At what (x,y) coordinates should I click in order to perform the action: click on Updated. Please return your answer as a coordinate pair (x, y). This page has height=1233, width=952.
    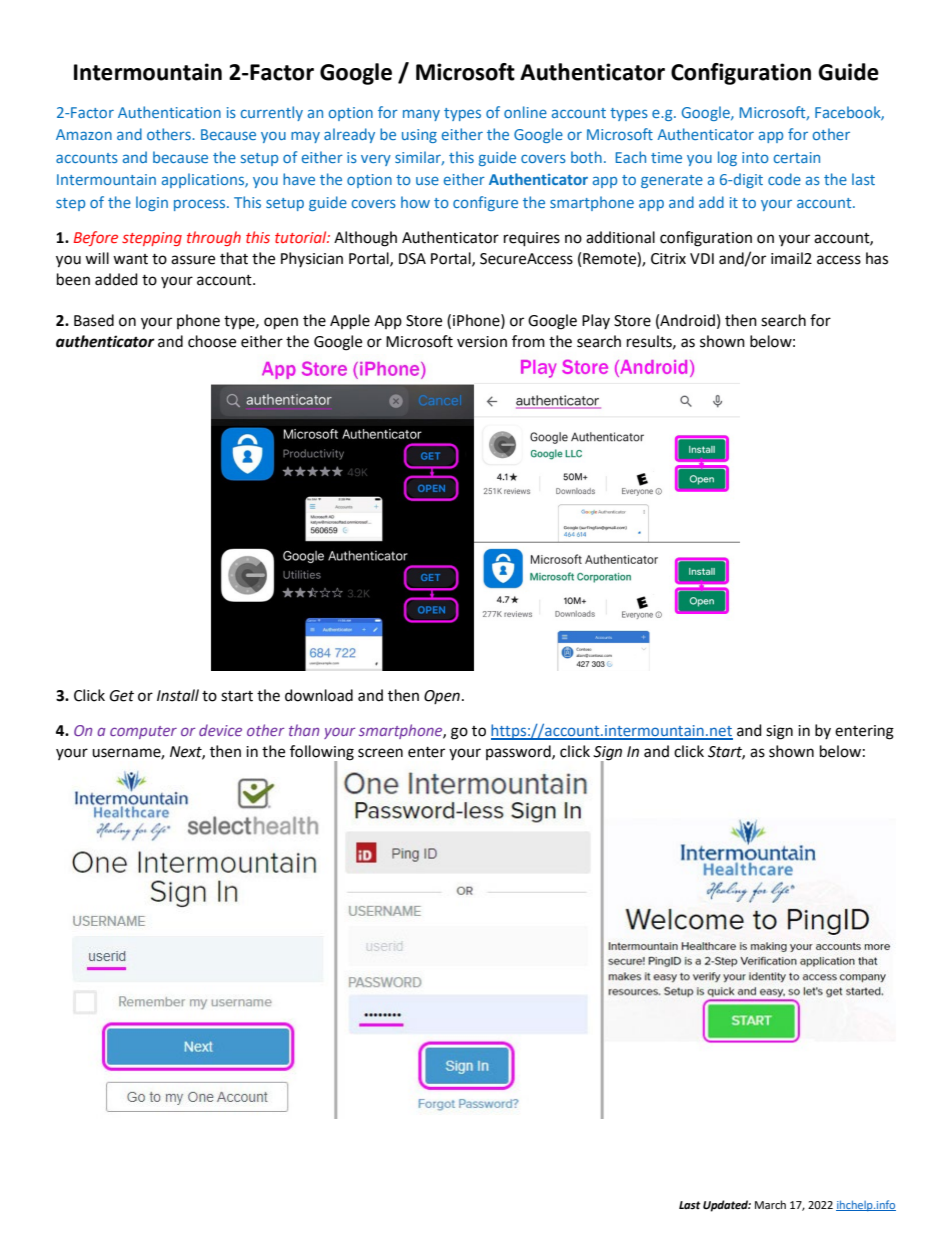
    Looking at the image, I should click on (727, 1206).
